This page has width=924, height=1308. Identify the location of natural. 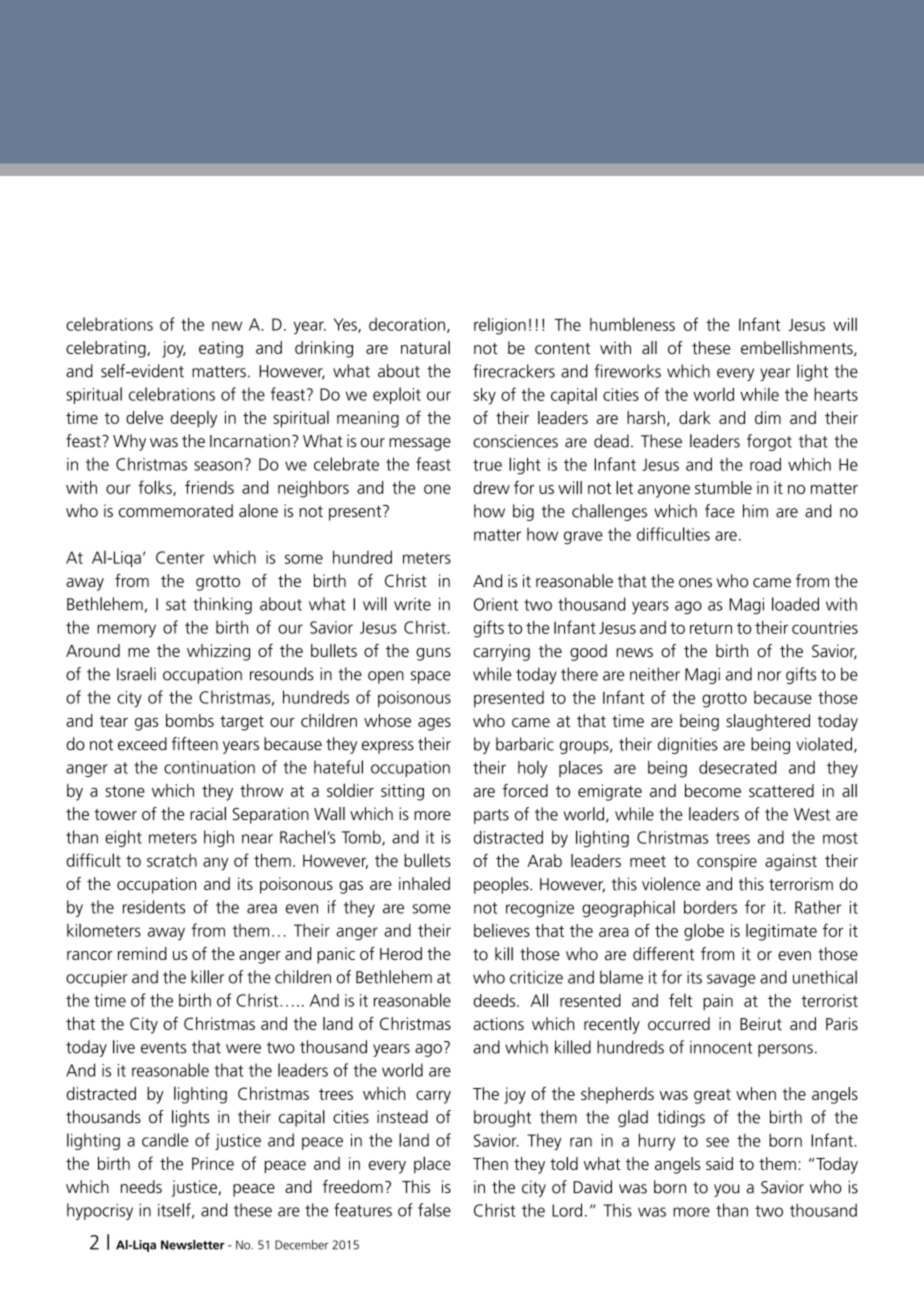
(425, 347).
